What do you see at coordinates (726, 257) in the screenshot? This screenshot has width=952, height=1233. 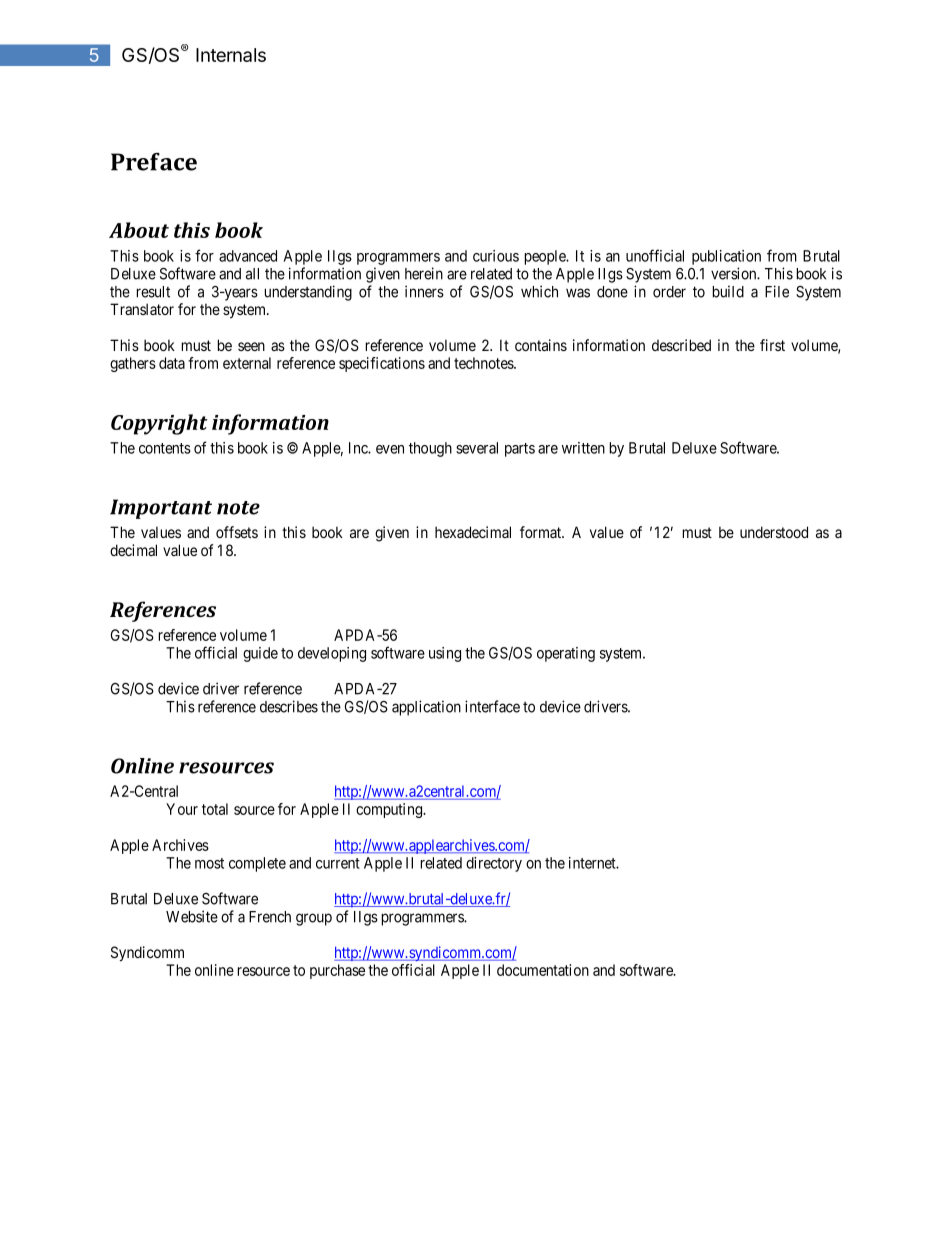 I see `publication` at bounding box center [726, 257].
